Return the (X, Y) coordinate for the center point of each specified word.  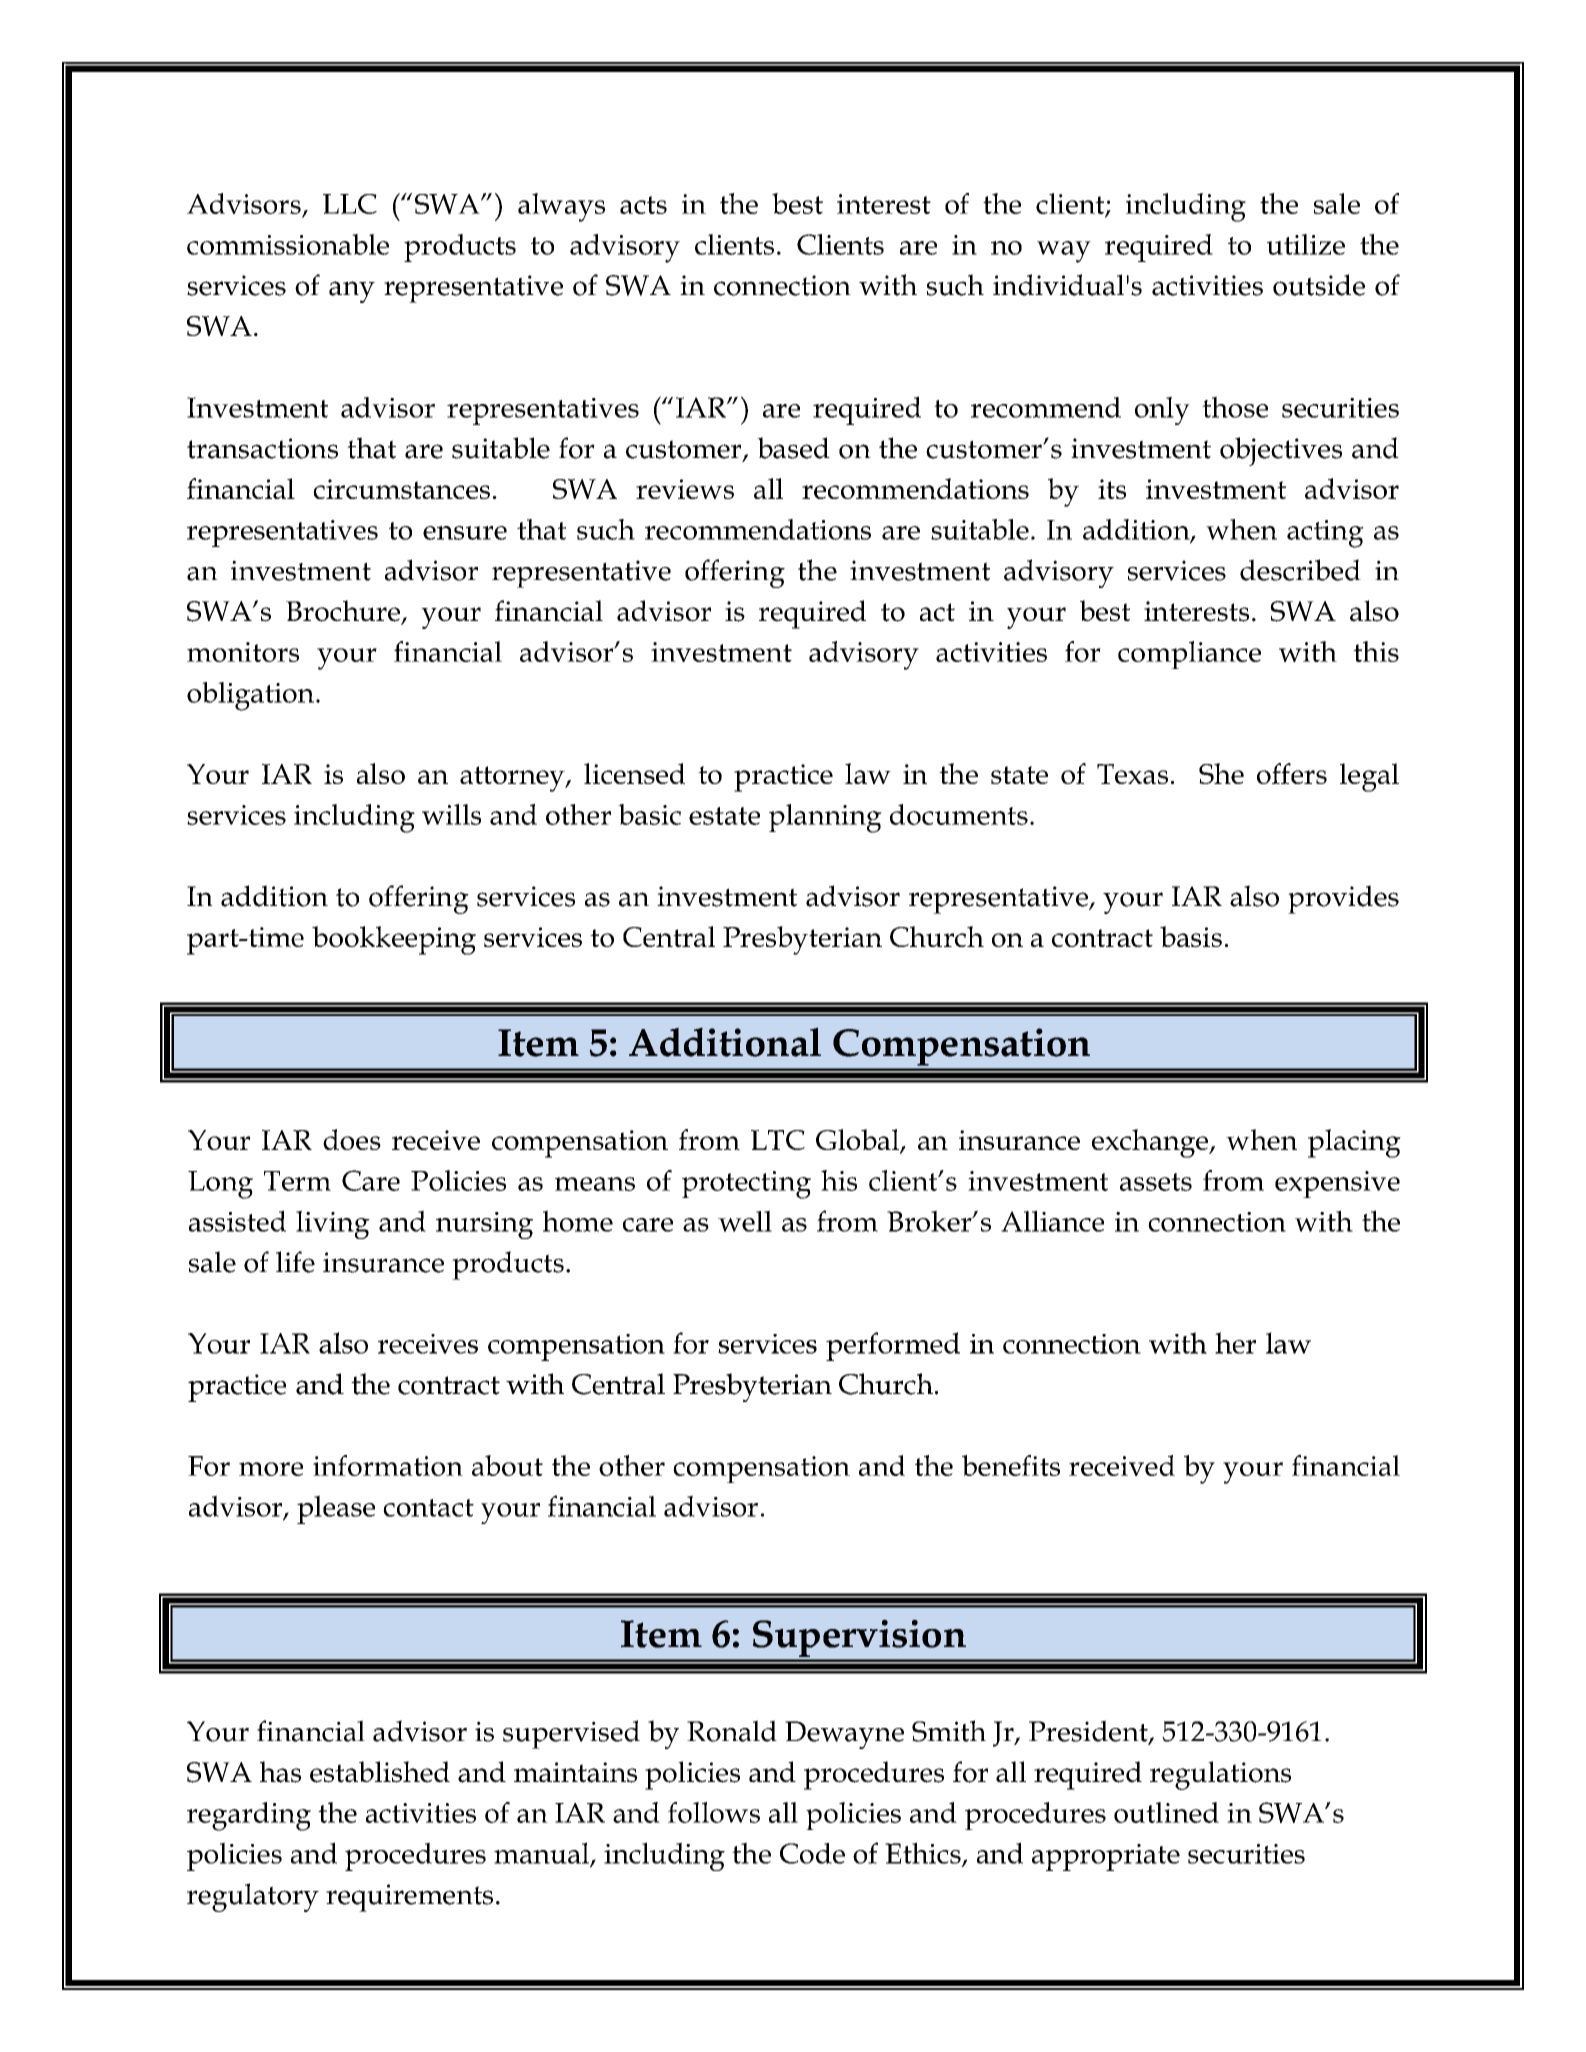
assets (1156, 1182)
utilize (1306, 244)
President (1089, 1732)
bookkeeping (394, 940)
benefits (1011, 1465)
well (745, 1221)
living (333, 1224)
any (352, 292)
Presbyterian (802, 940)
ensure (465, 533)
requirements (409, 1898)
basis (1191, 936)
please (336, 1509)
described (1300, 570)
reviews (685, 489)
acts (643, 205)
